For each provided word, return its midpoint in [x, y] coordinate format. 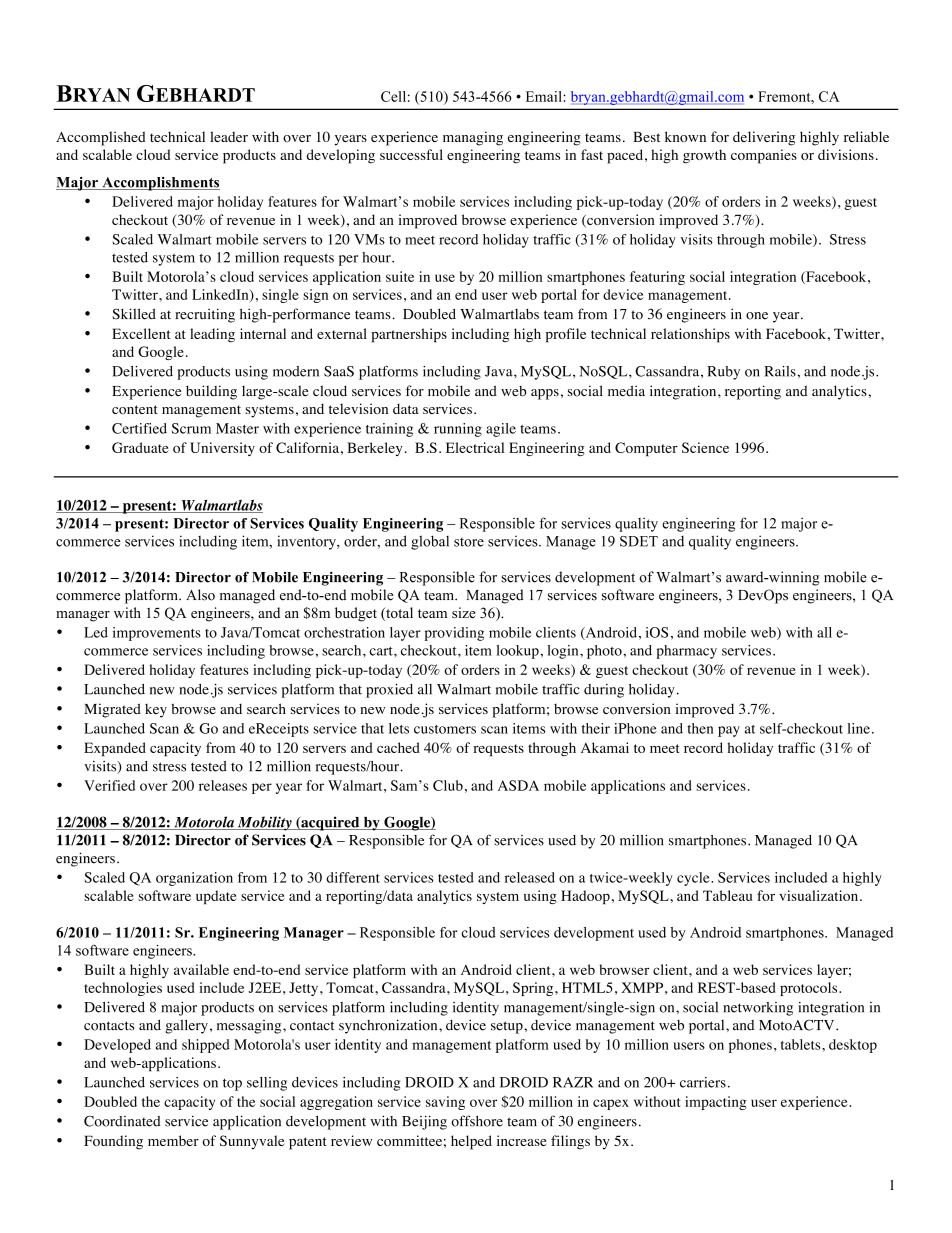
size [464, 612]
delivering [764, 138]
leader [229, 136]
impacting [715, 1103]
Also [200, 595]
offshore [477, 1121]
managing [473, 138]
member [173, 1140]
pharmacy [686, 652]
